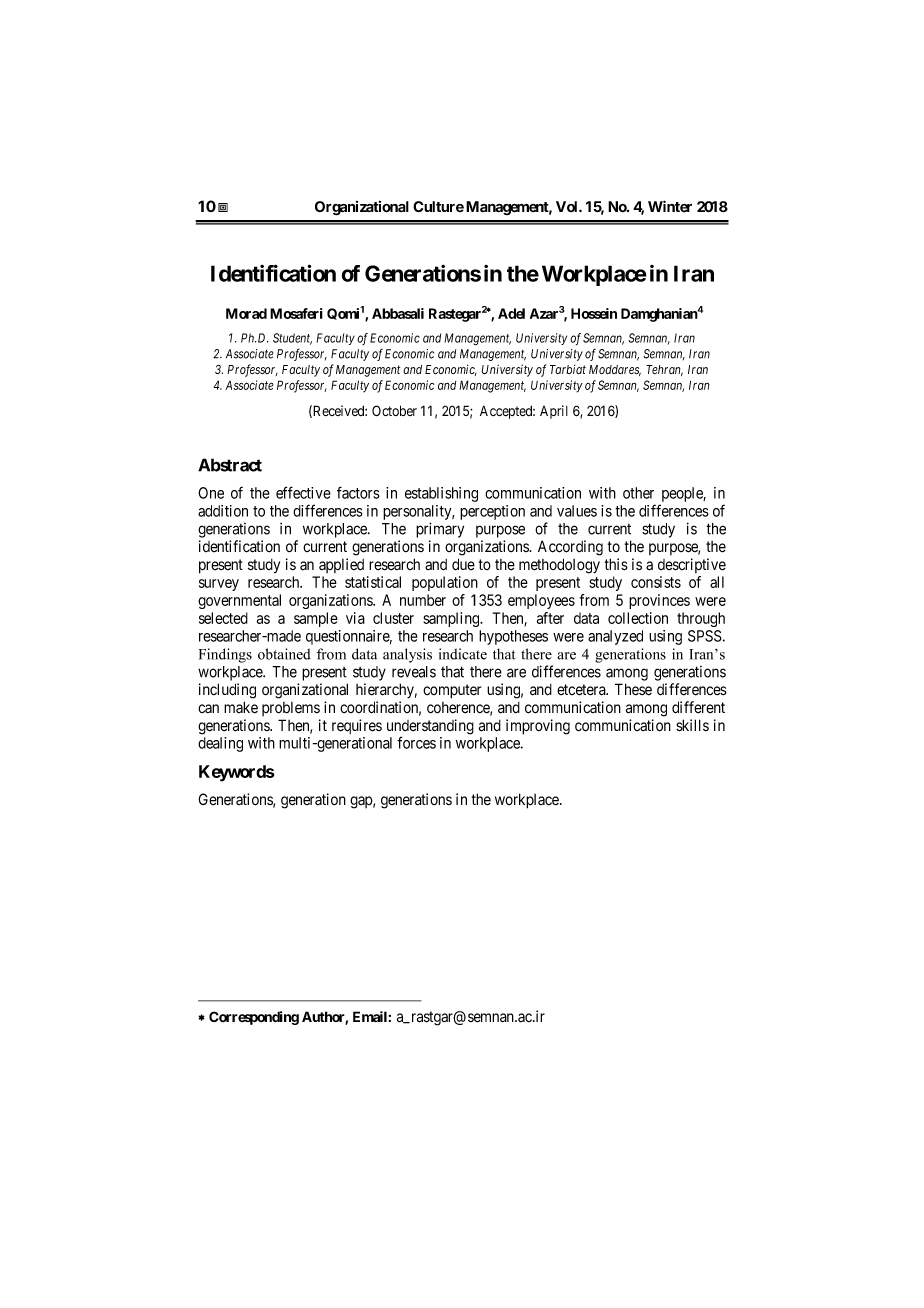  What do you see at coordinates (670, 206) in the screenshot?
I see `Winter` at bounding box center [670, 206].
